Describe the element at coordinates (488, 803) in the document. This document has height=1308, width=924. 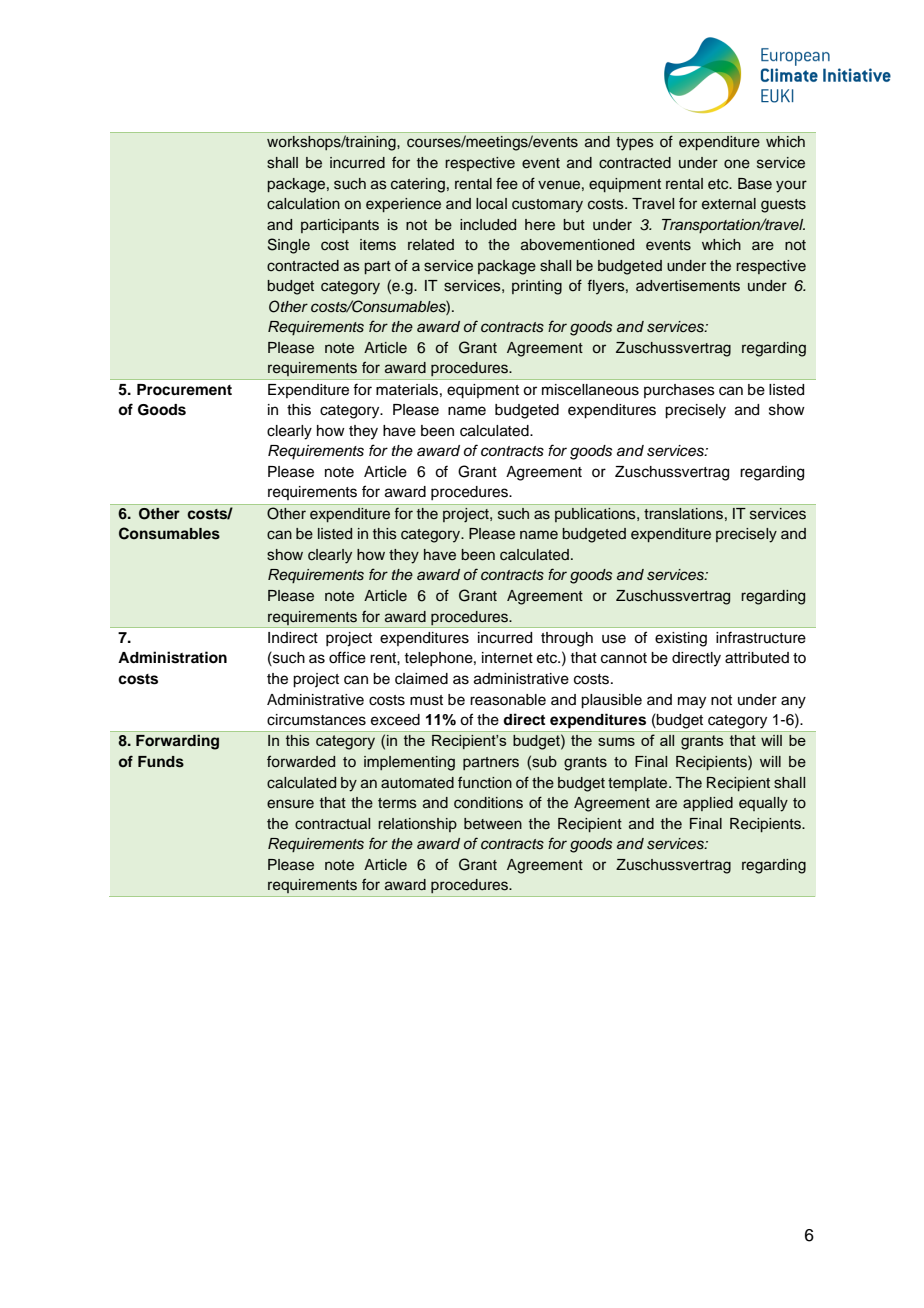
I see `conditions` at that location.
